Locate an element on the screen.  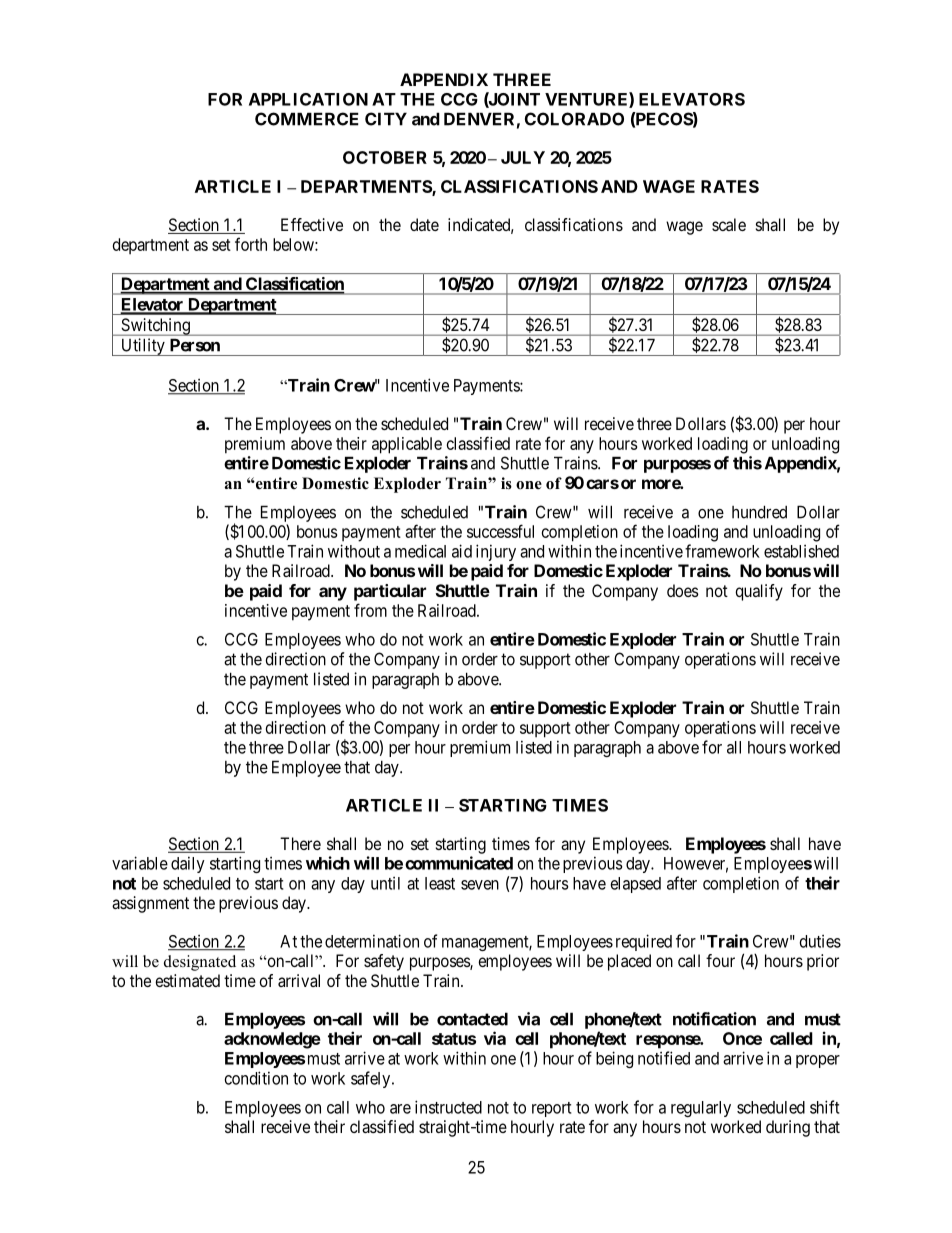
applicable is located at coordinates (407, 445).
